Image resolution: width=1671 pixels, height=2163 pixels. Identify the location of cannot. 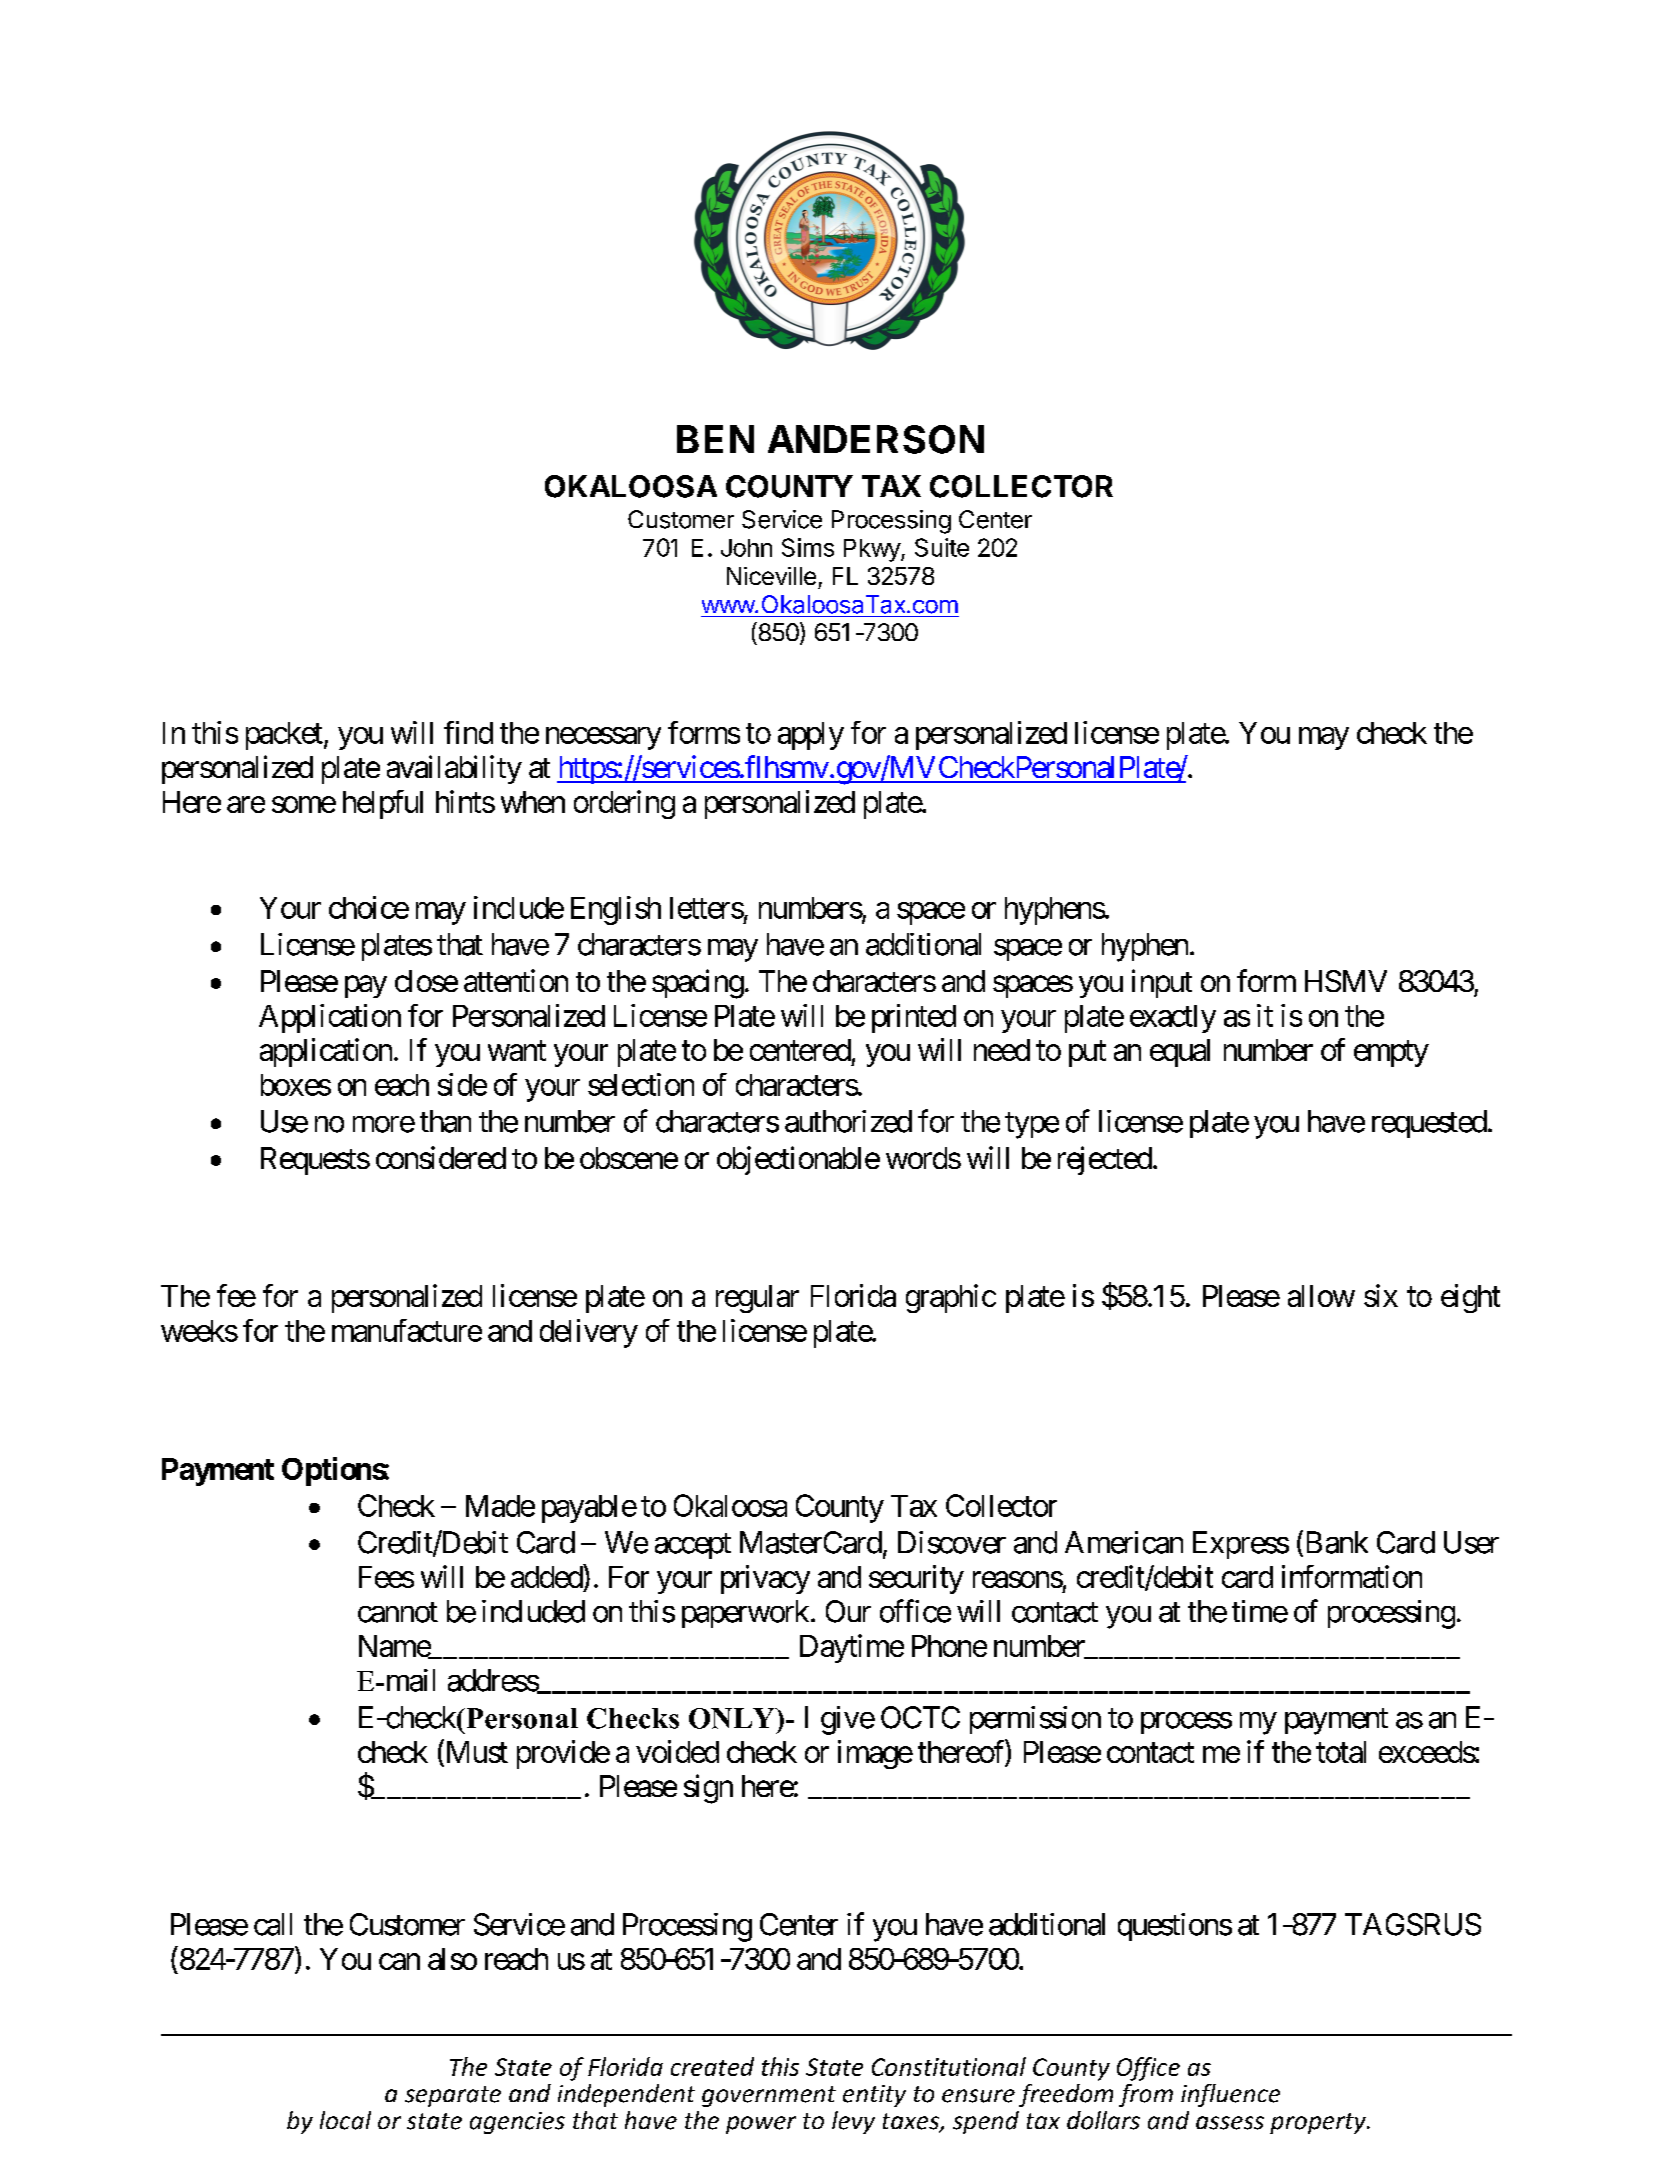
(398, 1612).
